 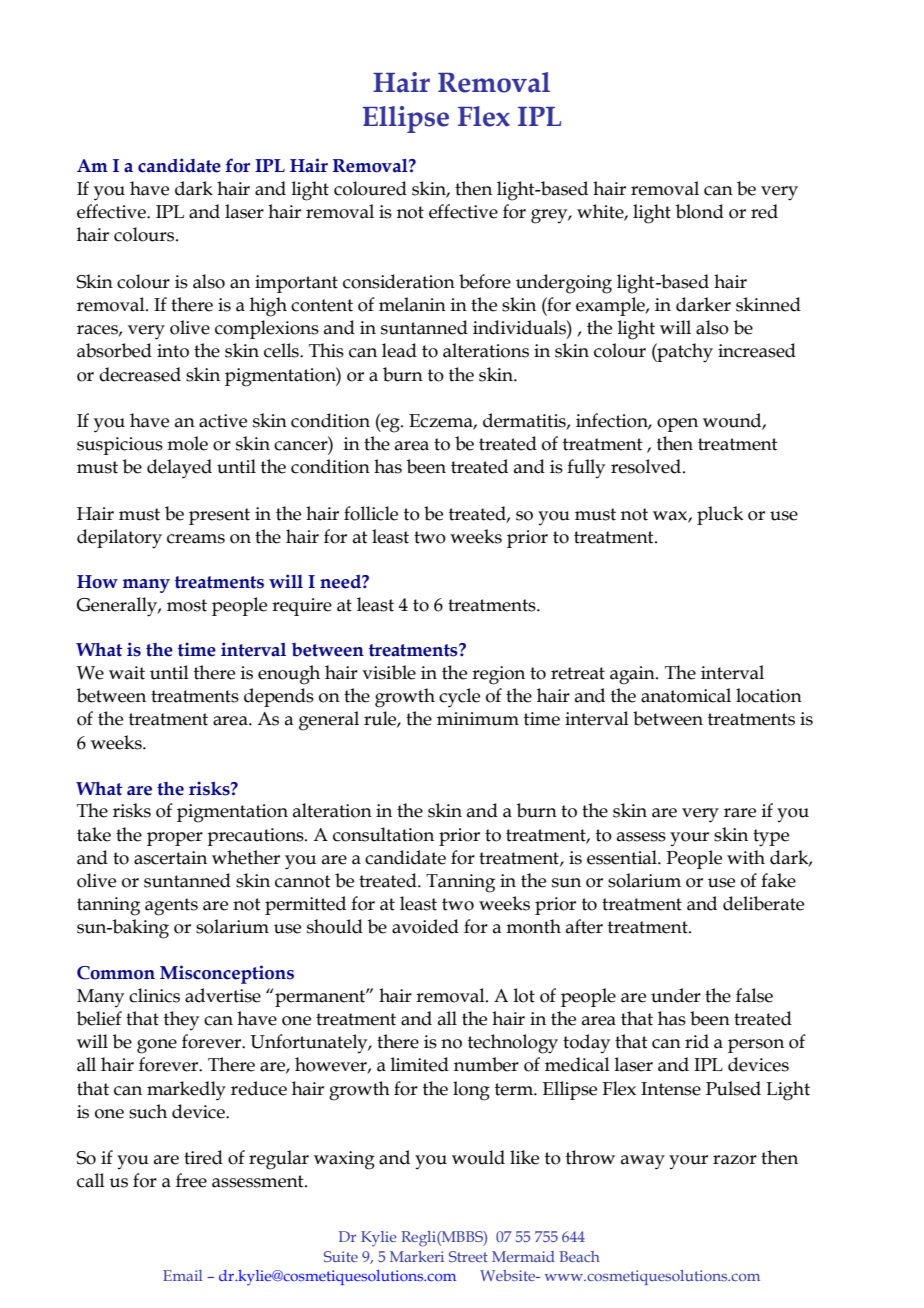 I want to click on blond, so click(x=700, y=211).
